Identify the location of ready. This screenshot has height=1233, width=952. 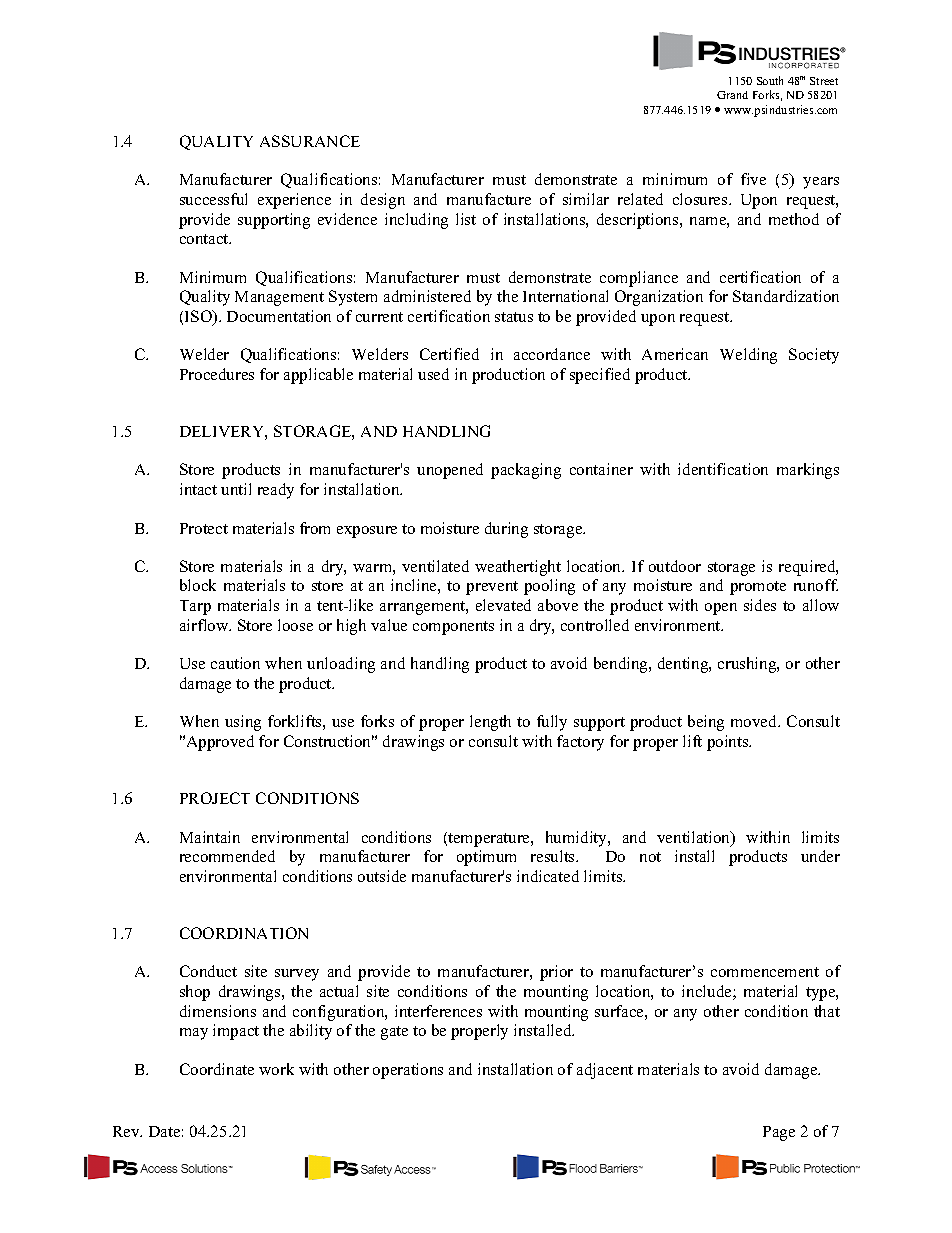
(276, 491).
